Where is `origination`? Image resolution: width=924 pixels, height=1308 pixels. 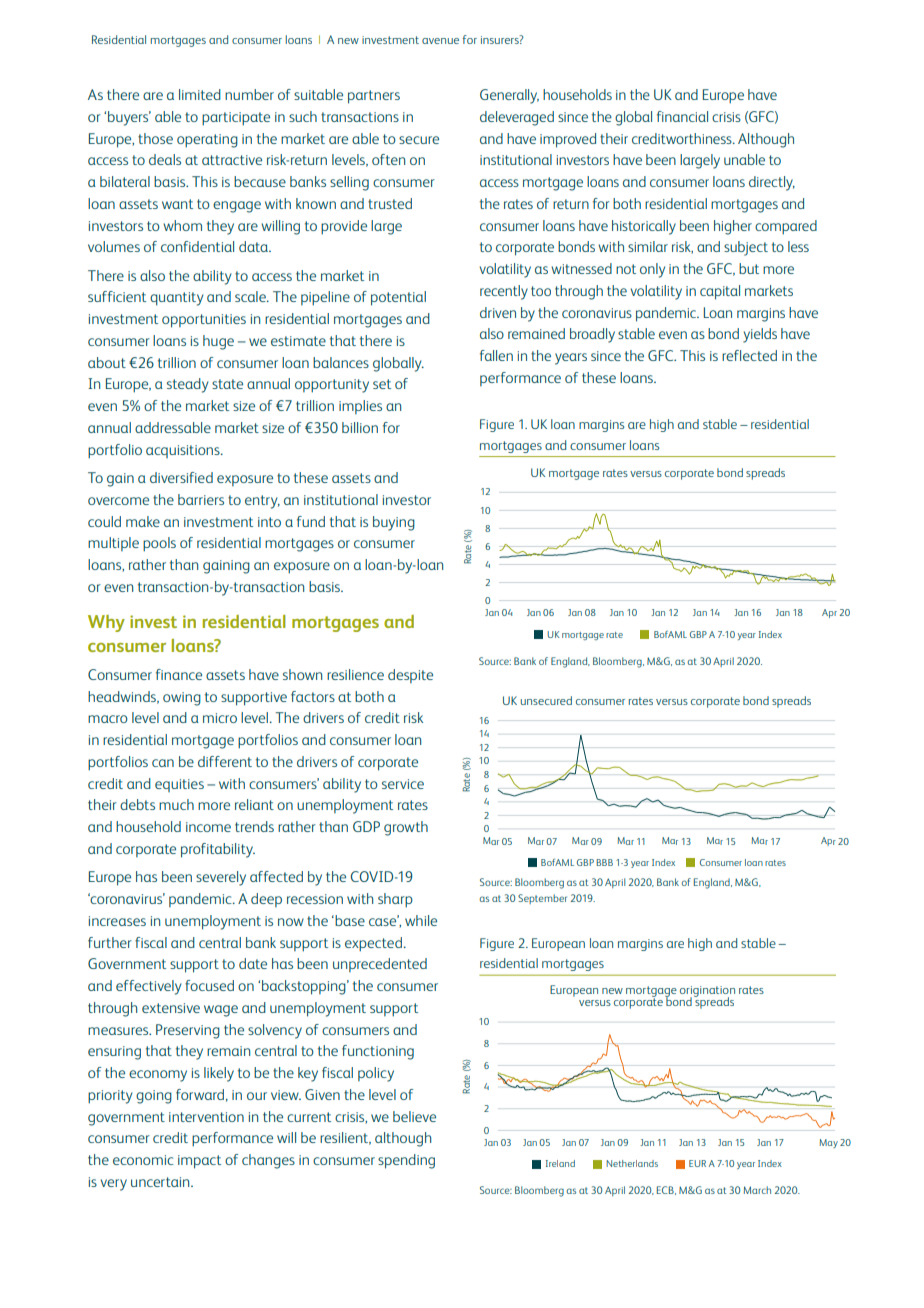
origination is located at coordinates (707, 992).
